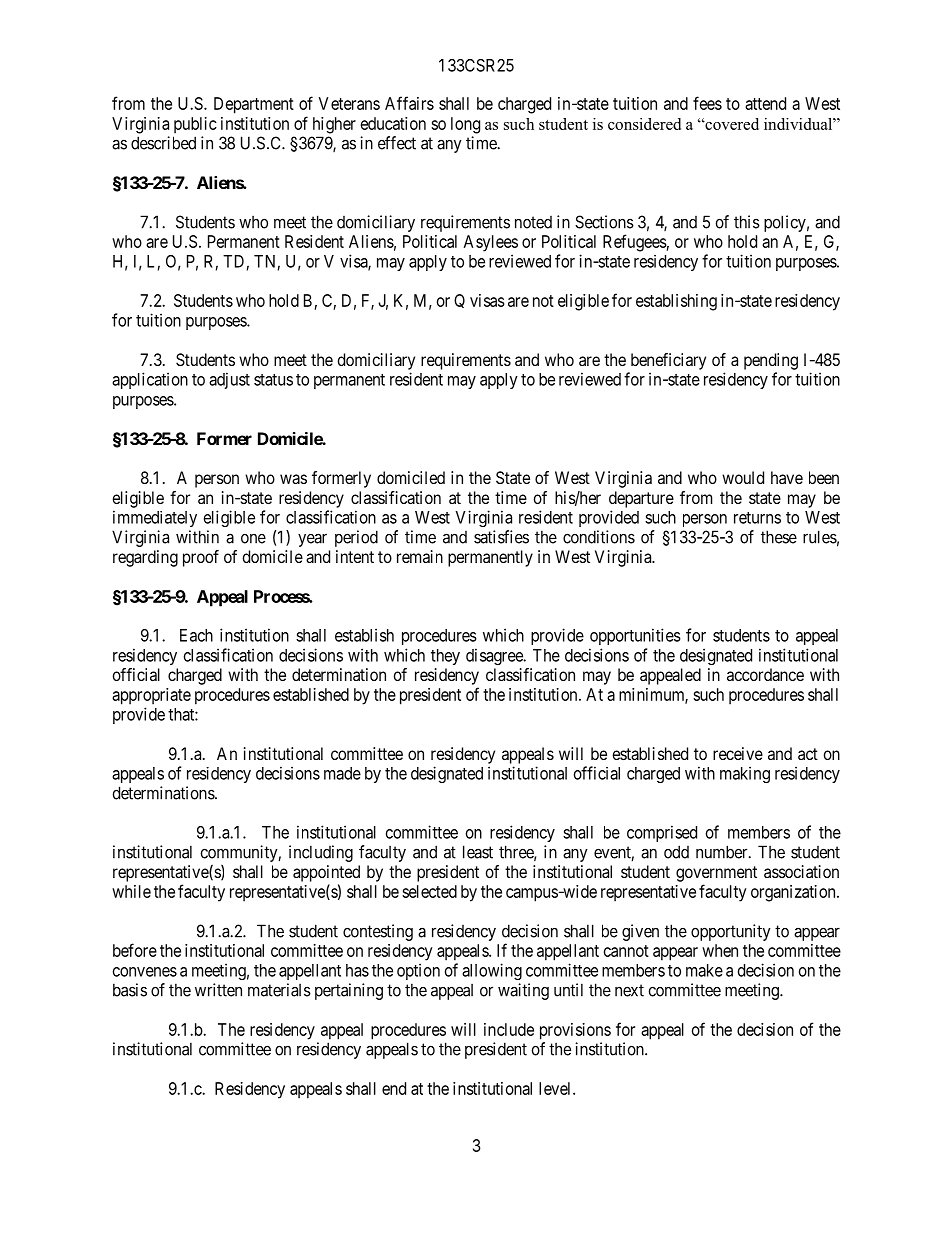 This image has width=952, height=1233. Describe the element at coordinates (201, 558) in the image. I see `proof` at that location.
